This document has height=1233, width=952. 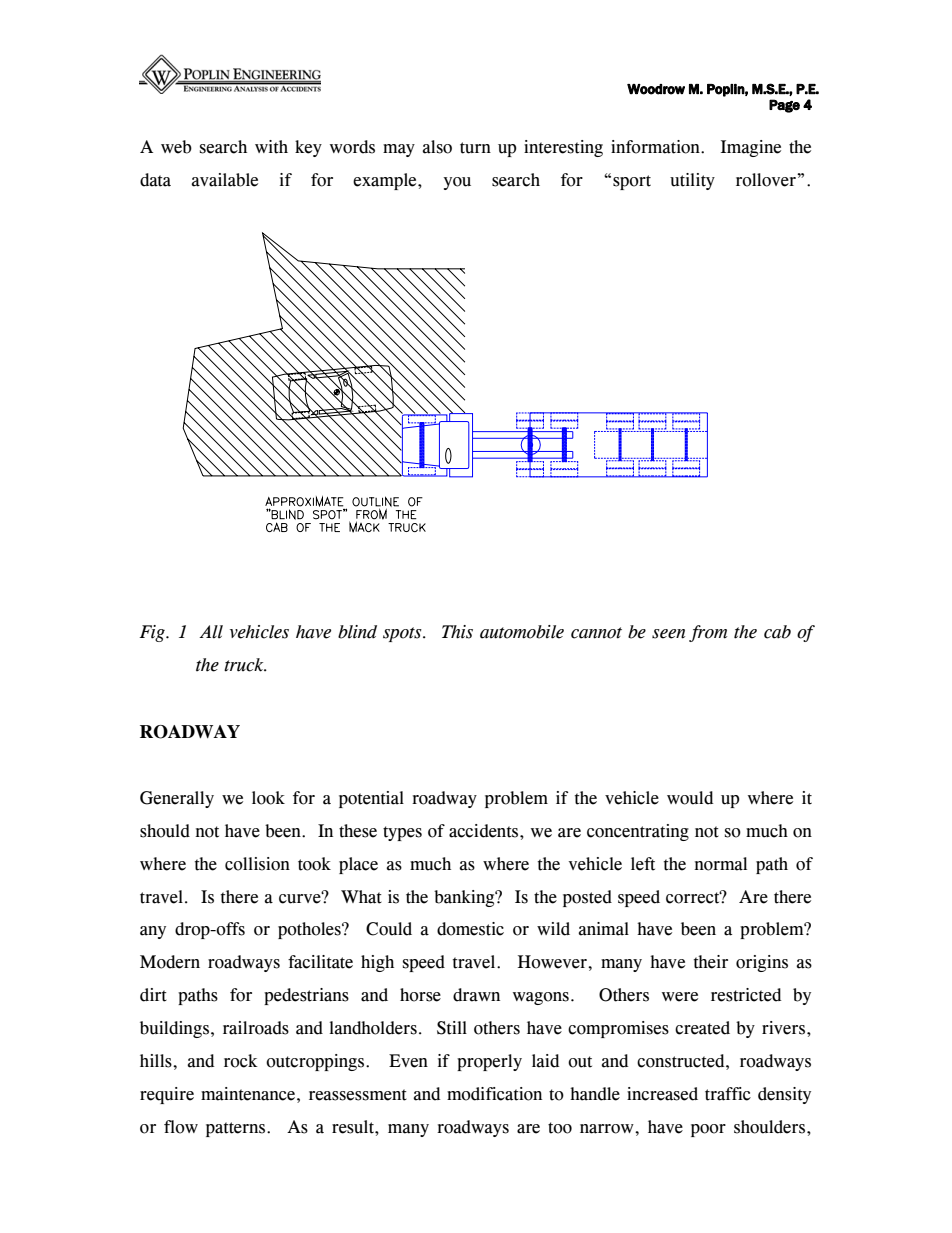 I want to click on with, so click(x=271, y=147).
